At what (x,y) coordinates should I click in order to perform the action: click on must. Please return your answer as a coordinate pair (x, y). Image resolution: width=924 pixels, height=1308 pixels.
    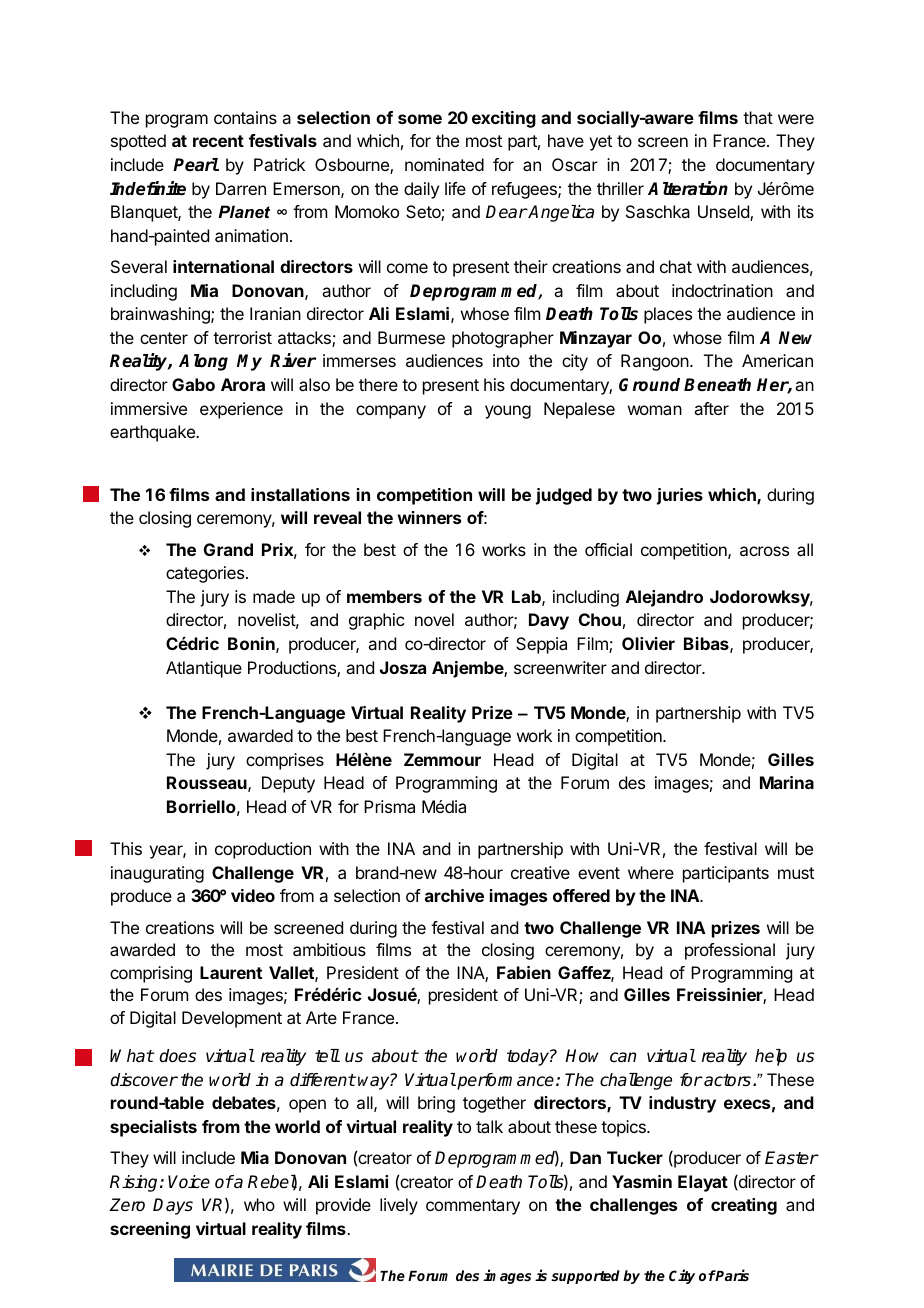
    Looking at the image, I should click on (796, 873).
